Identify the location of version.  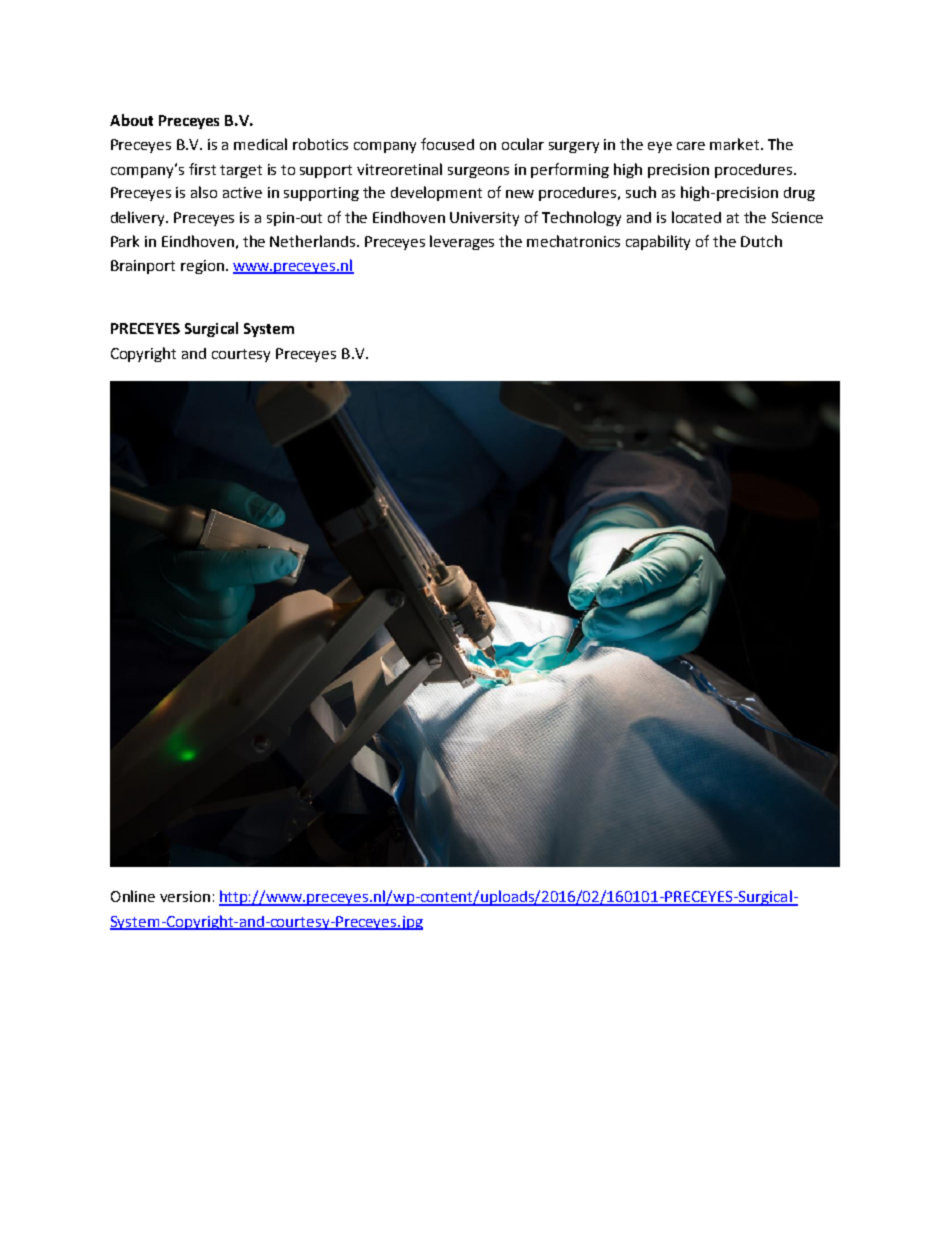
(185, 896).
